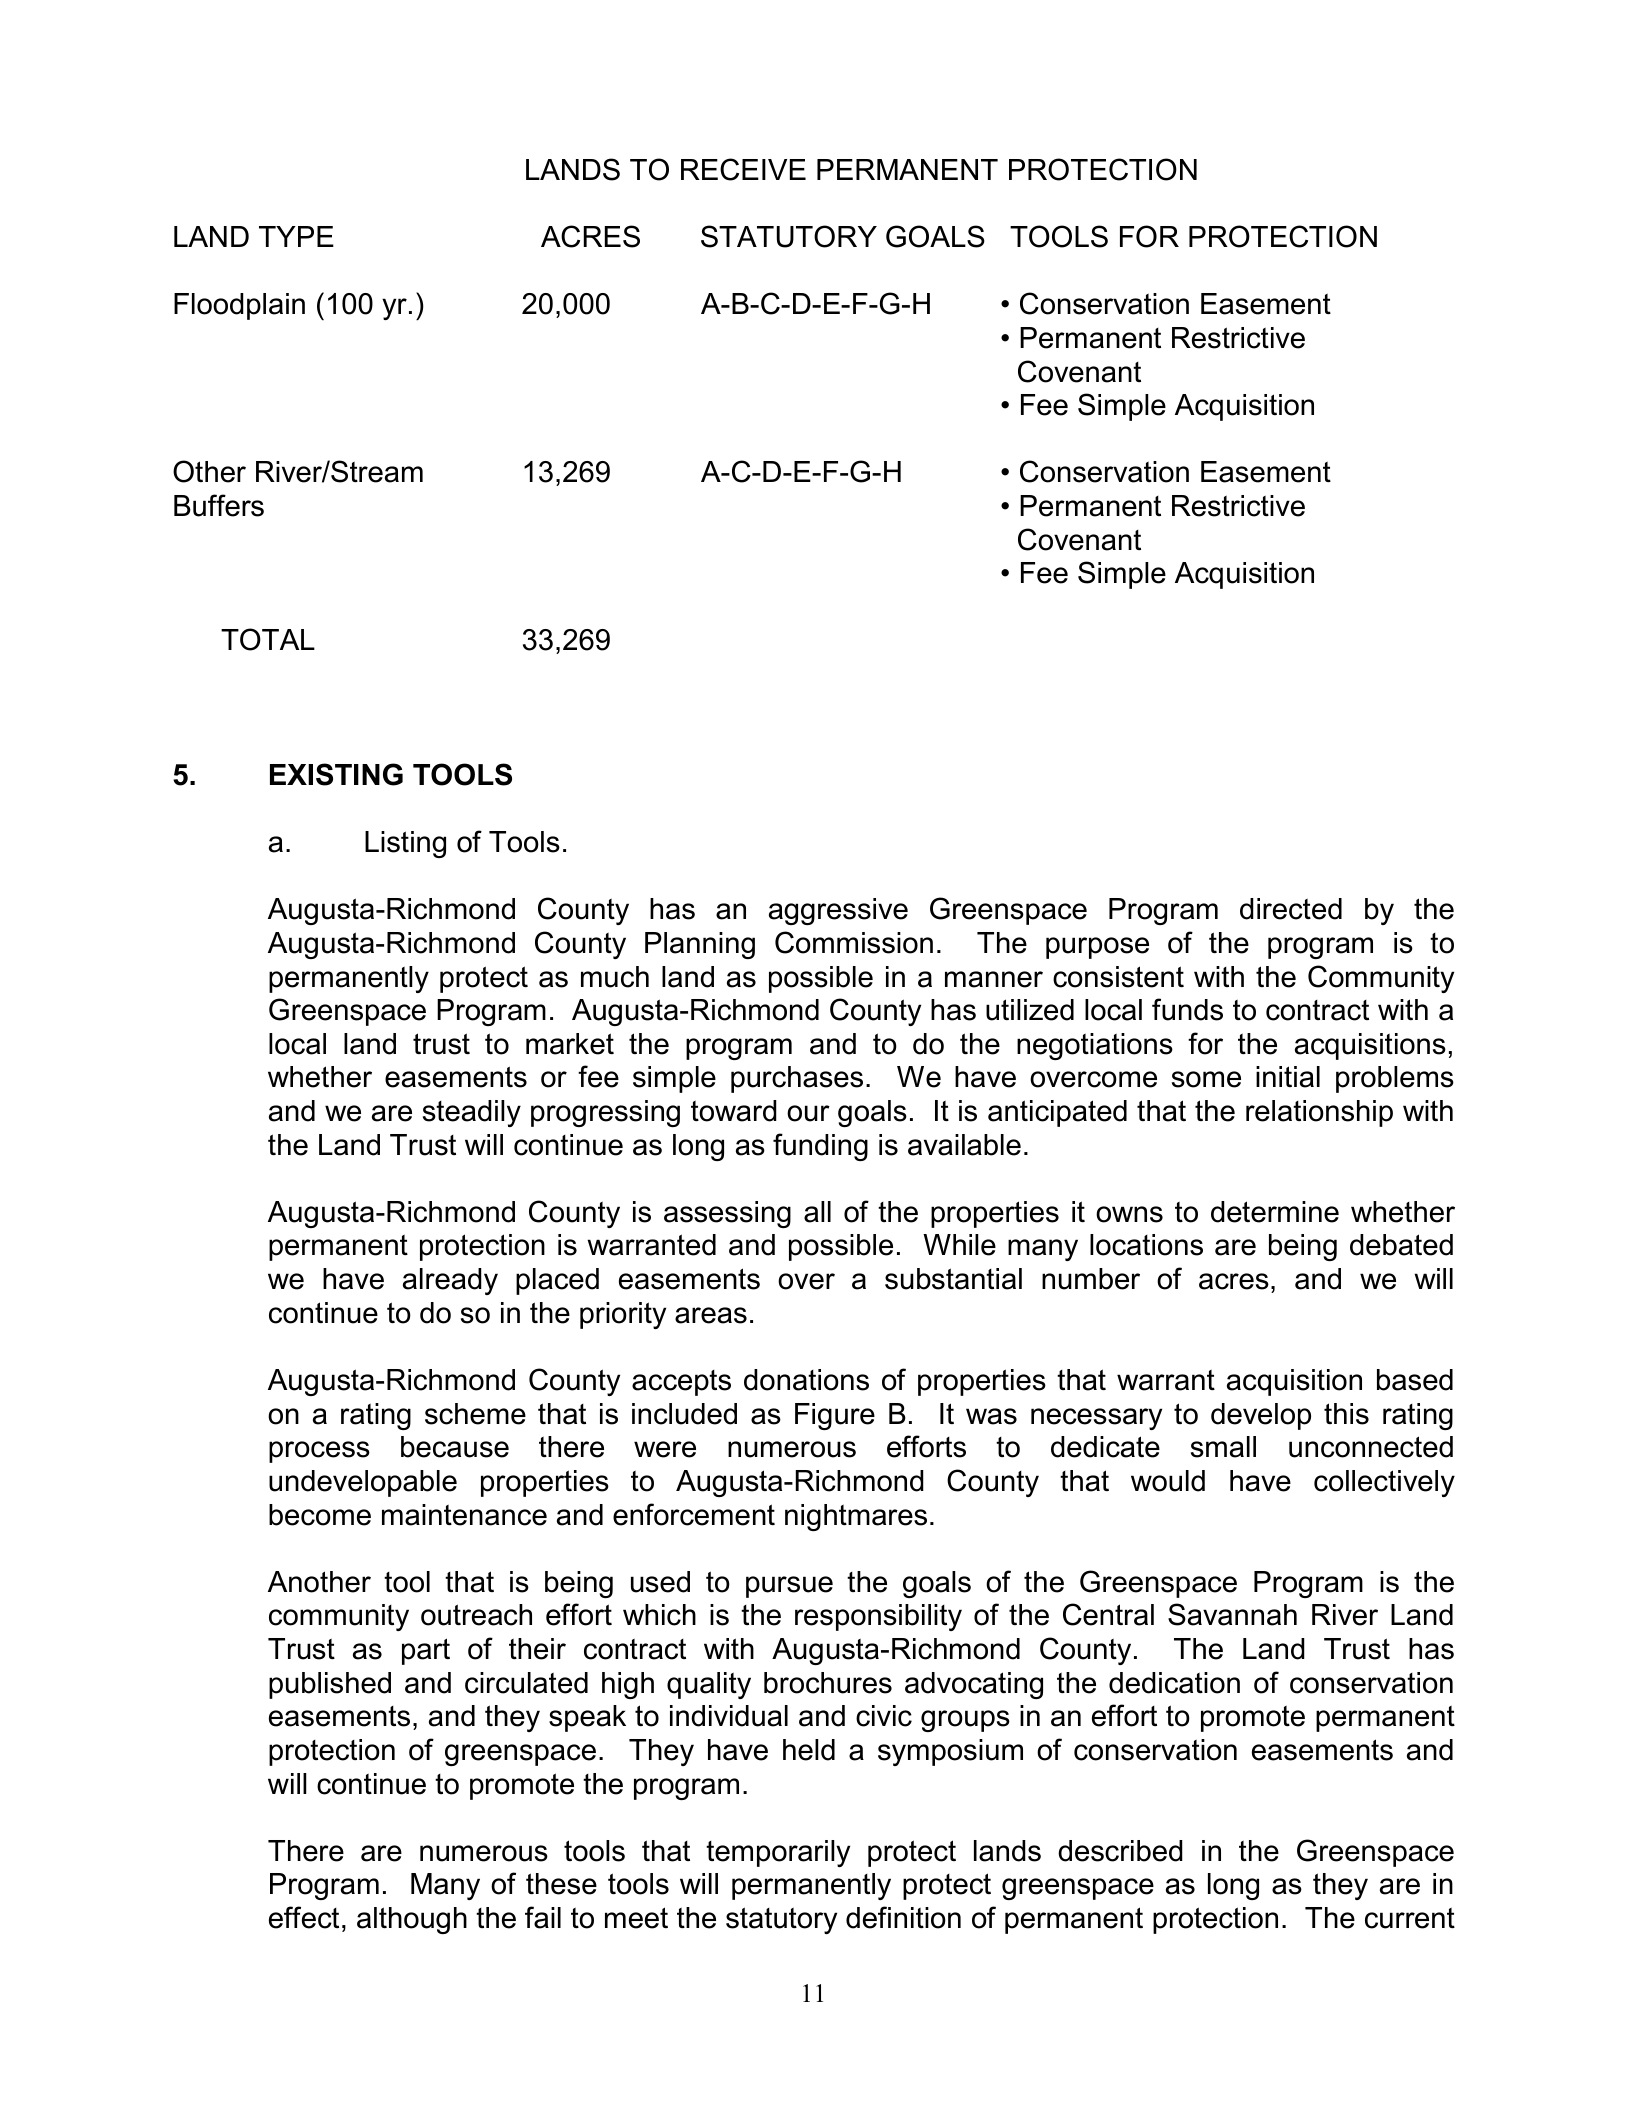 The image size is (1627, 2105). Describe the element at coordinates (743, 169) in the image. I see `RECEIVE` at that location.
